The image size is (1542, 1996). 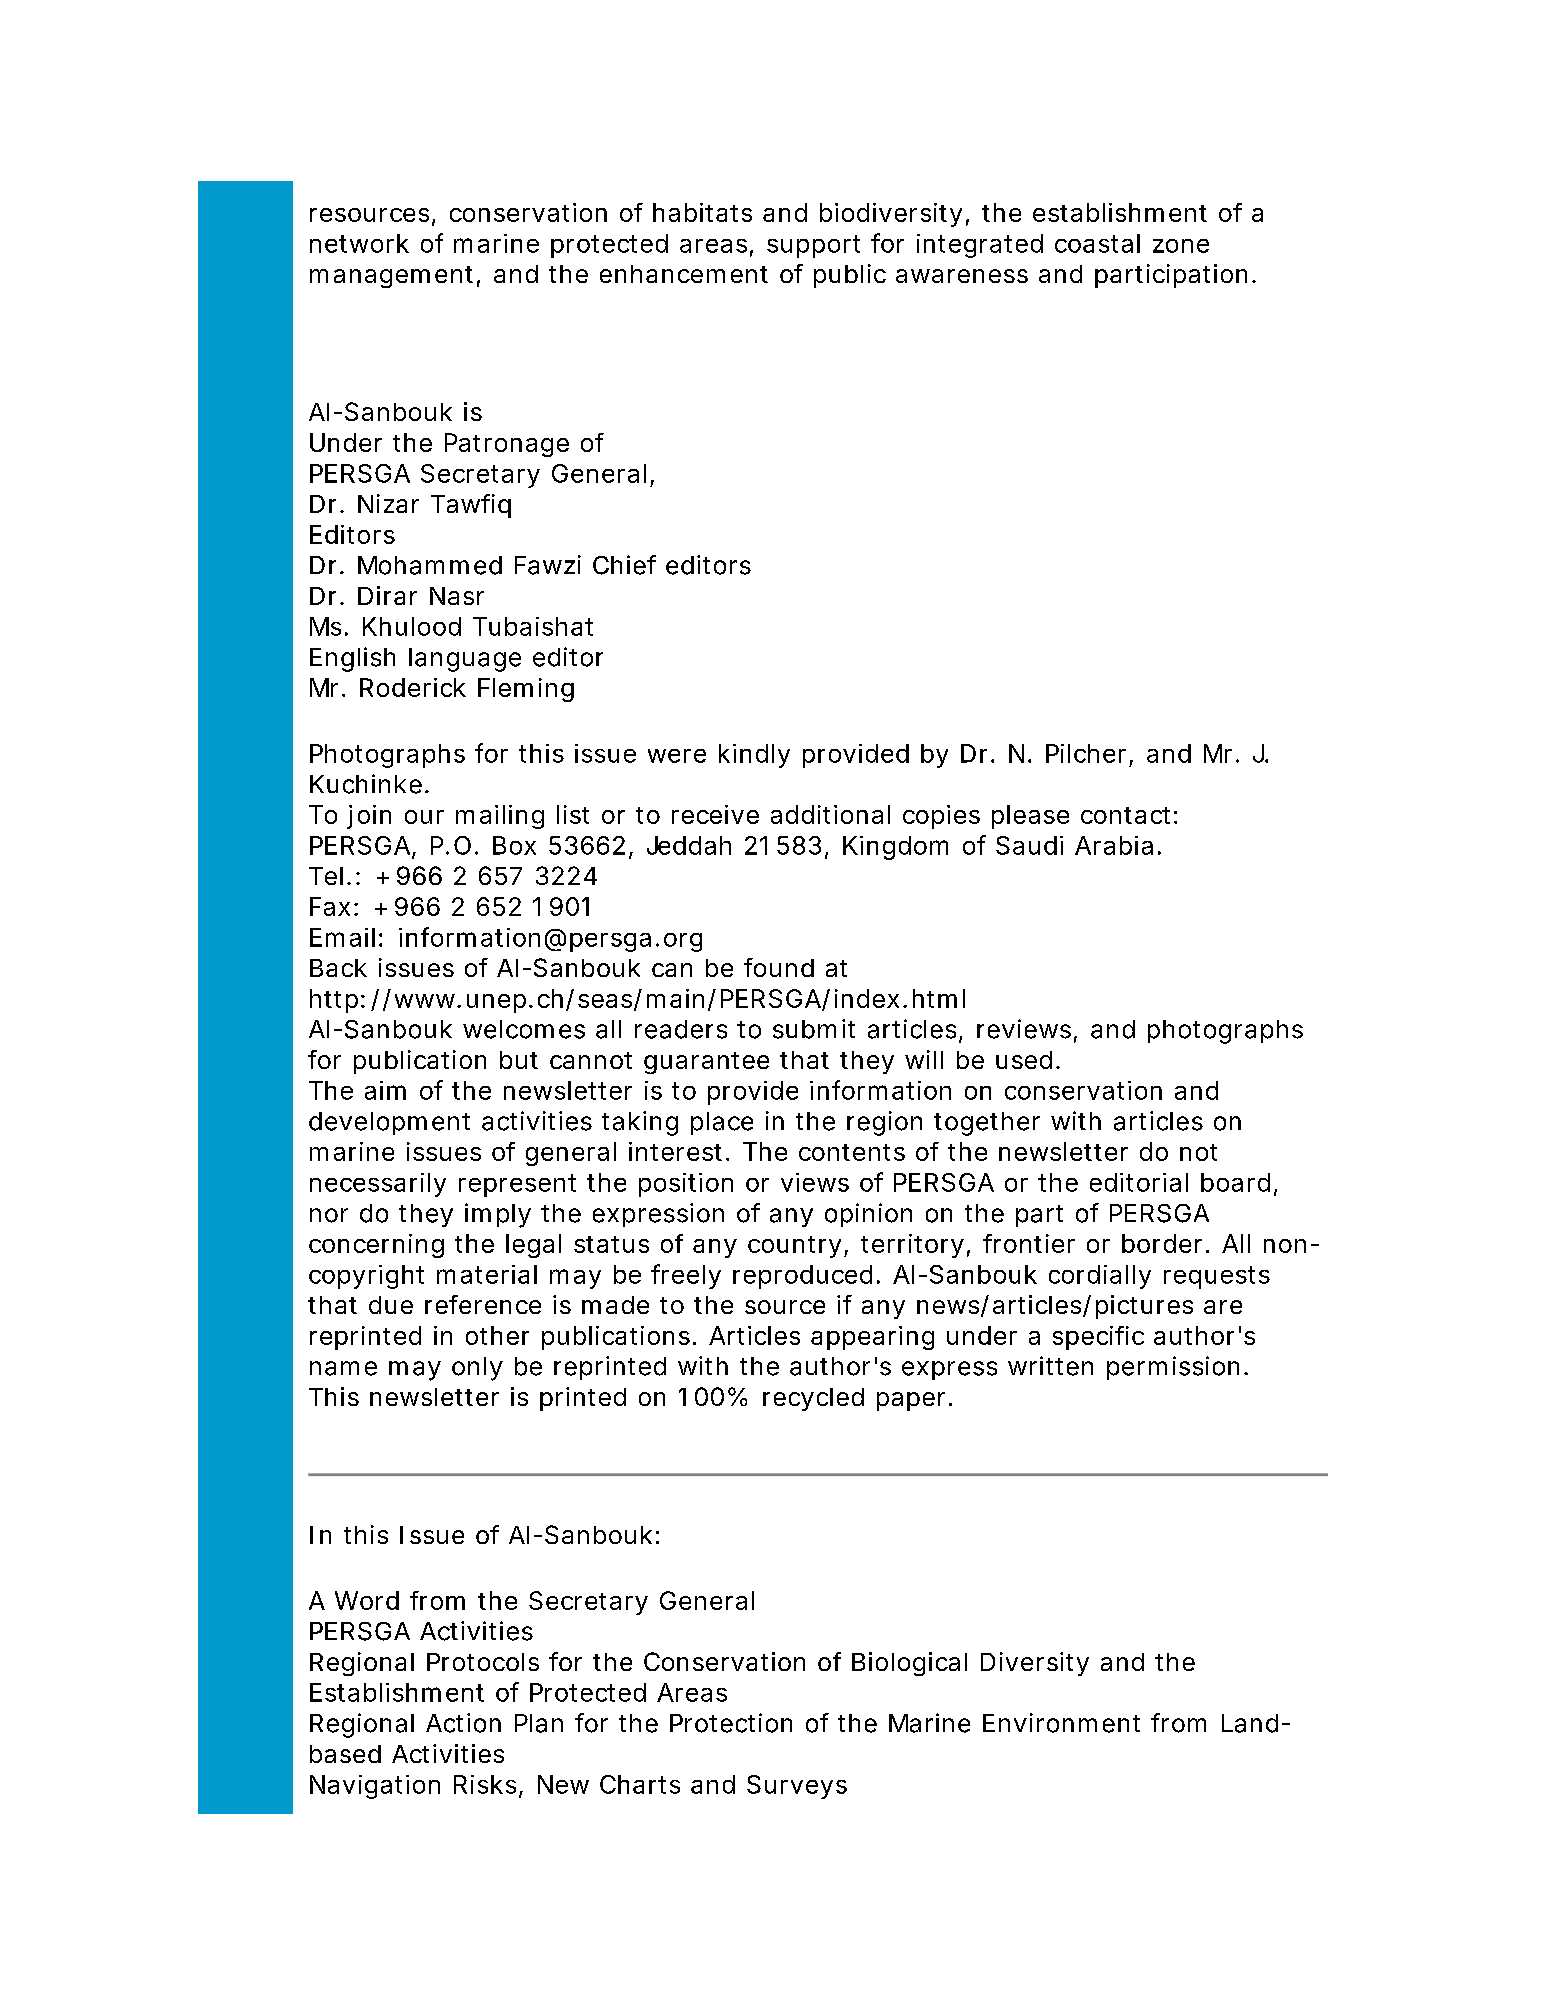 I want to click on found, so click(x=779, y=967).
